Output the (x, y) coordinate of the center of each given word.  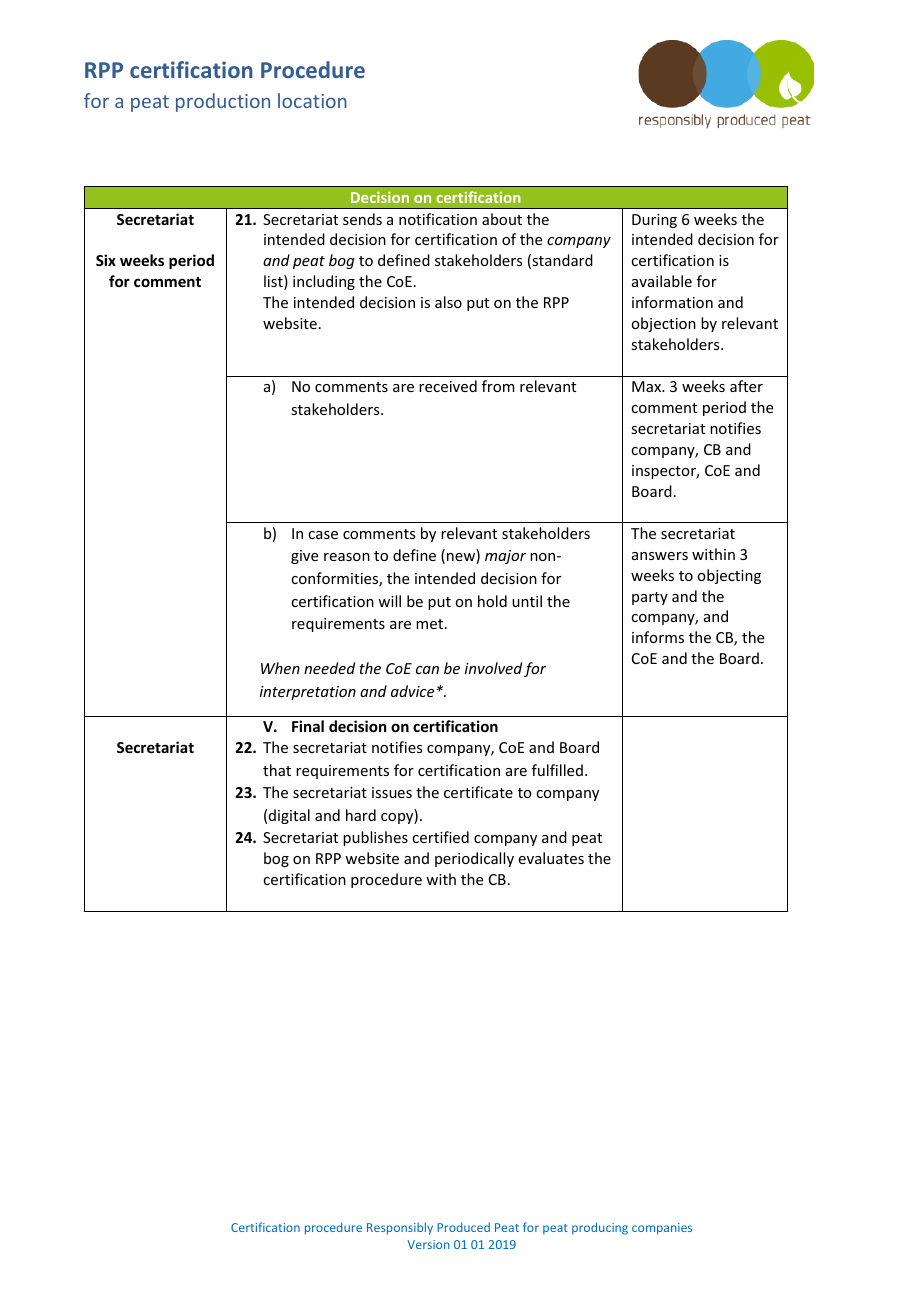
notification (438, 219)
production (223, 102)
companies (662, 1229)
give (304, 557)
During (654, 221)
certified (440, 837)
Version (428, 1244)
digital (289, 816)
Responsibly (400, 1228)
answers (660, 556)
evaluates (551, 858)
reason (347, 557)
